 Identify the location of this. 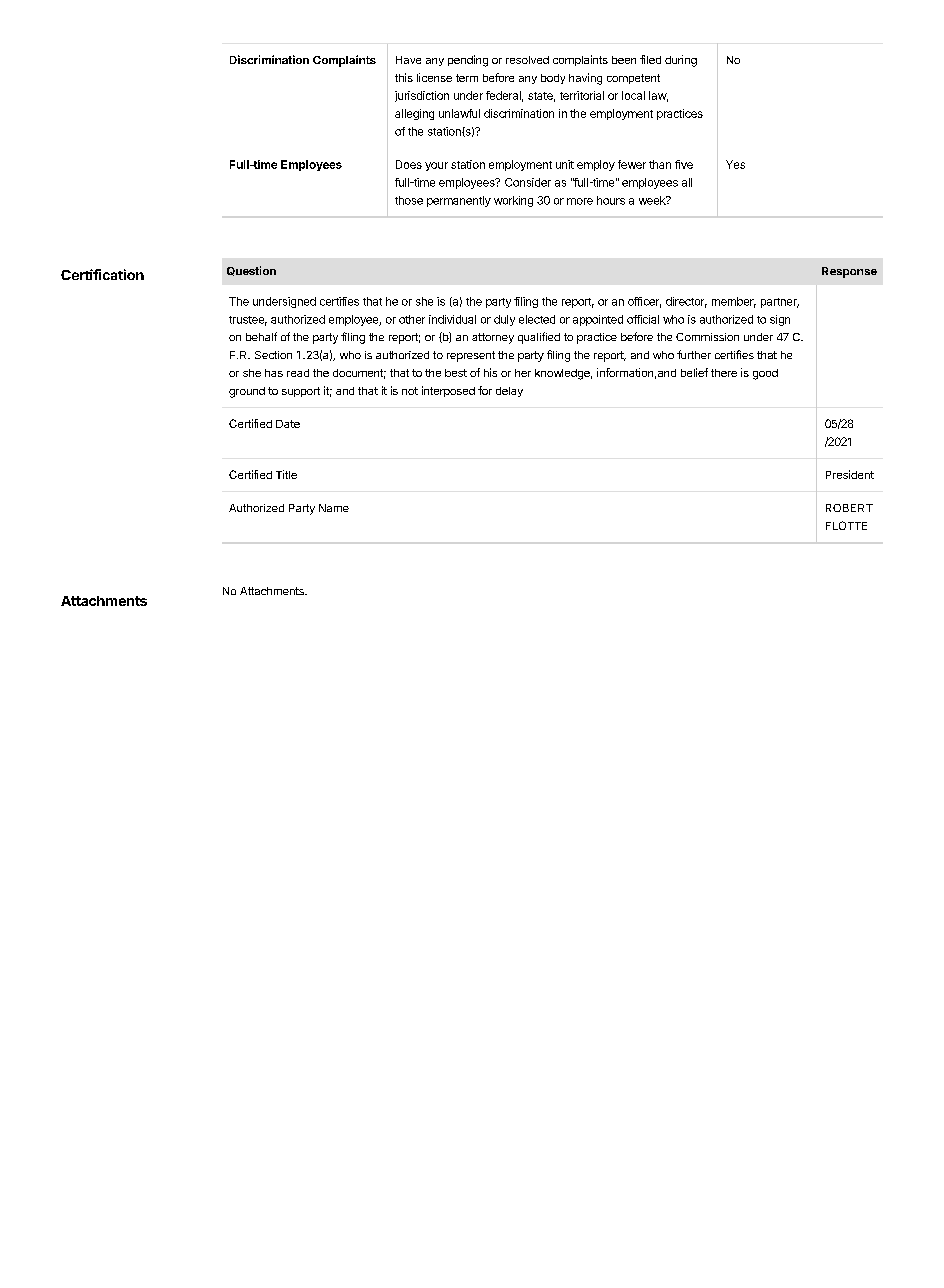
(404, 77).
